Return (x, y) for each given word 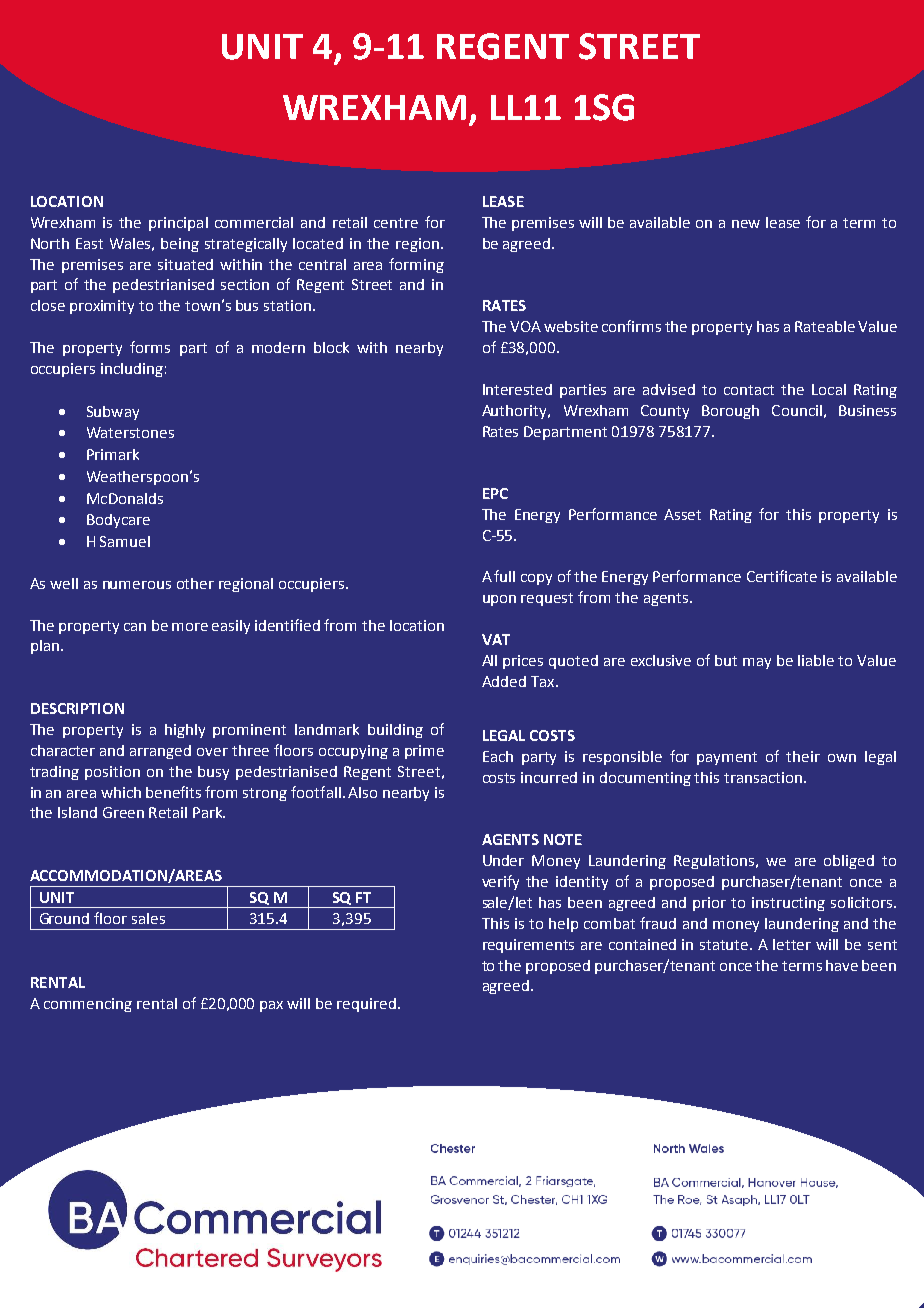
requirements (528, 946)
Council (797, 410)
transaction (764, 777)
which (121, 792)
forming (416, 265)
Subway (113, 413)
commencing (88, 1005)
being (180, 245)
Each (498, 756)
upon (499, 600)
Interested (517, 389)
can (135, 627)
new (746, 224)
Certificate (782, 576)
